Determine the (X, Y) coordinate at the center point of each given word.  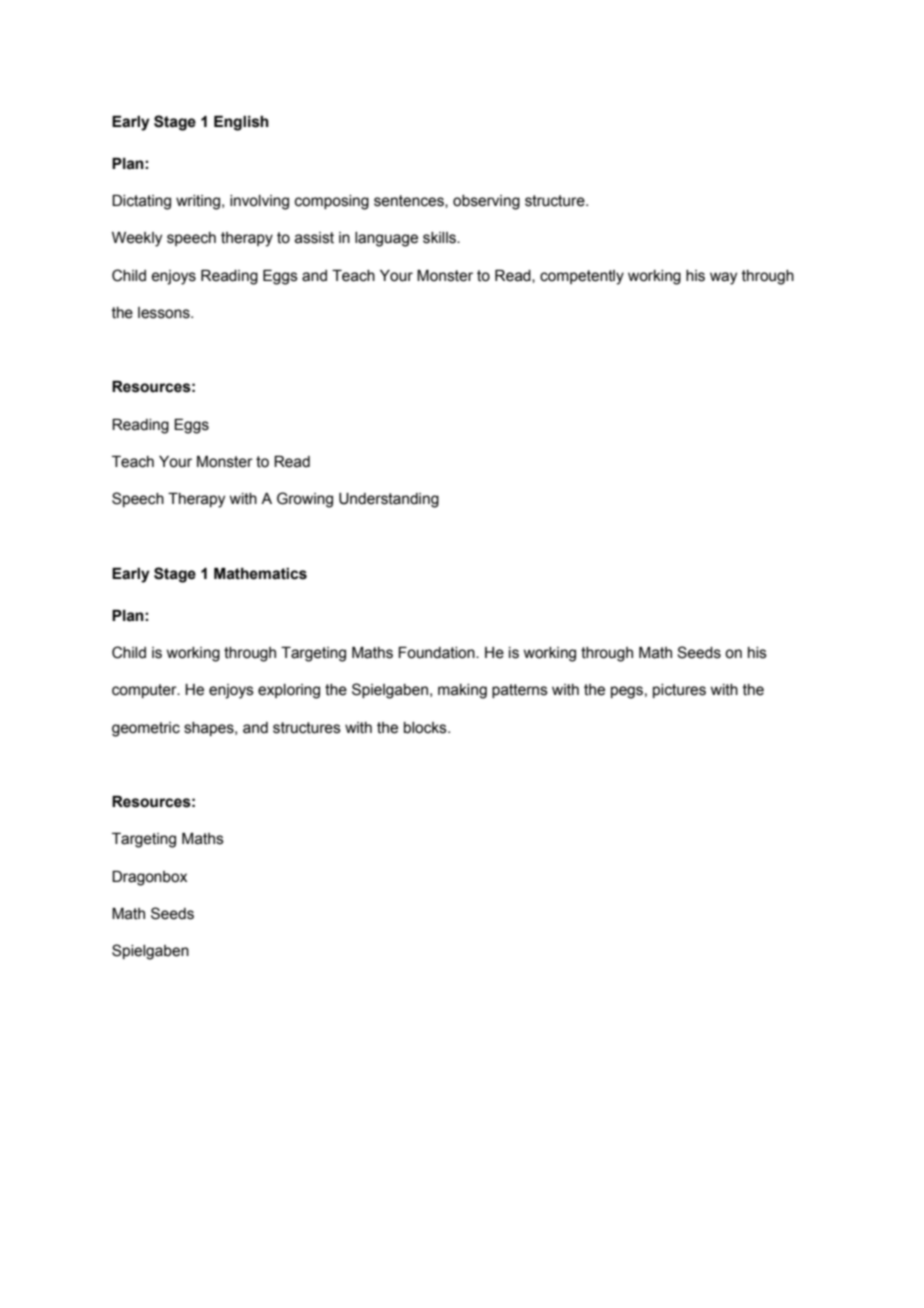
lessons (165, 313)
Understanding (389, 500)
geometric (146, 729)
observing (486, 202)
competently (582, 277)
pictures (679, 691)
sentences (410, 201)
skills (440, 238)
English (241, 123)
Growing (305, 500)
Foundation (437, 653)
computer (145, 691)
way (723, 278)
